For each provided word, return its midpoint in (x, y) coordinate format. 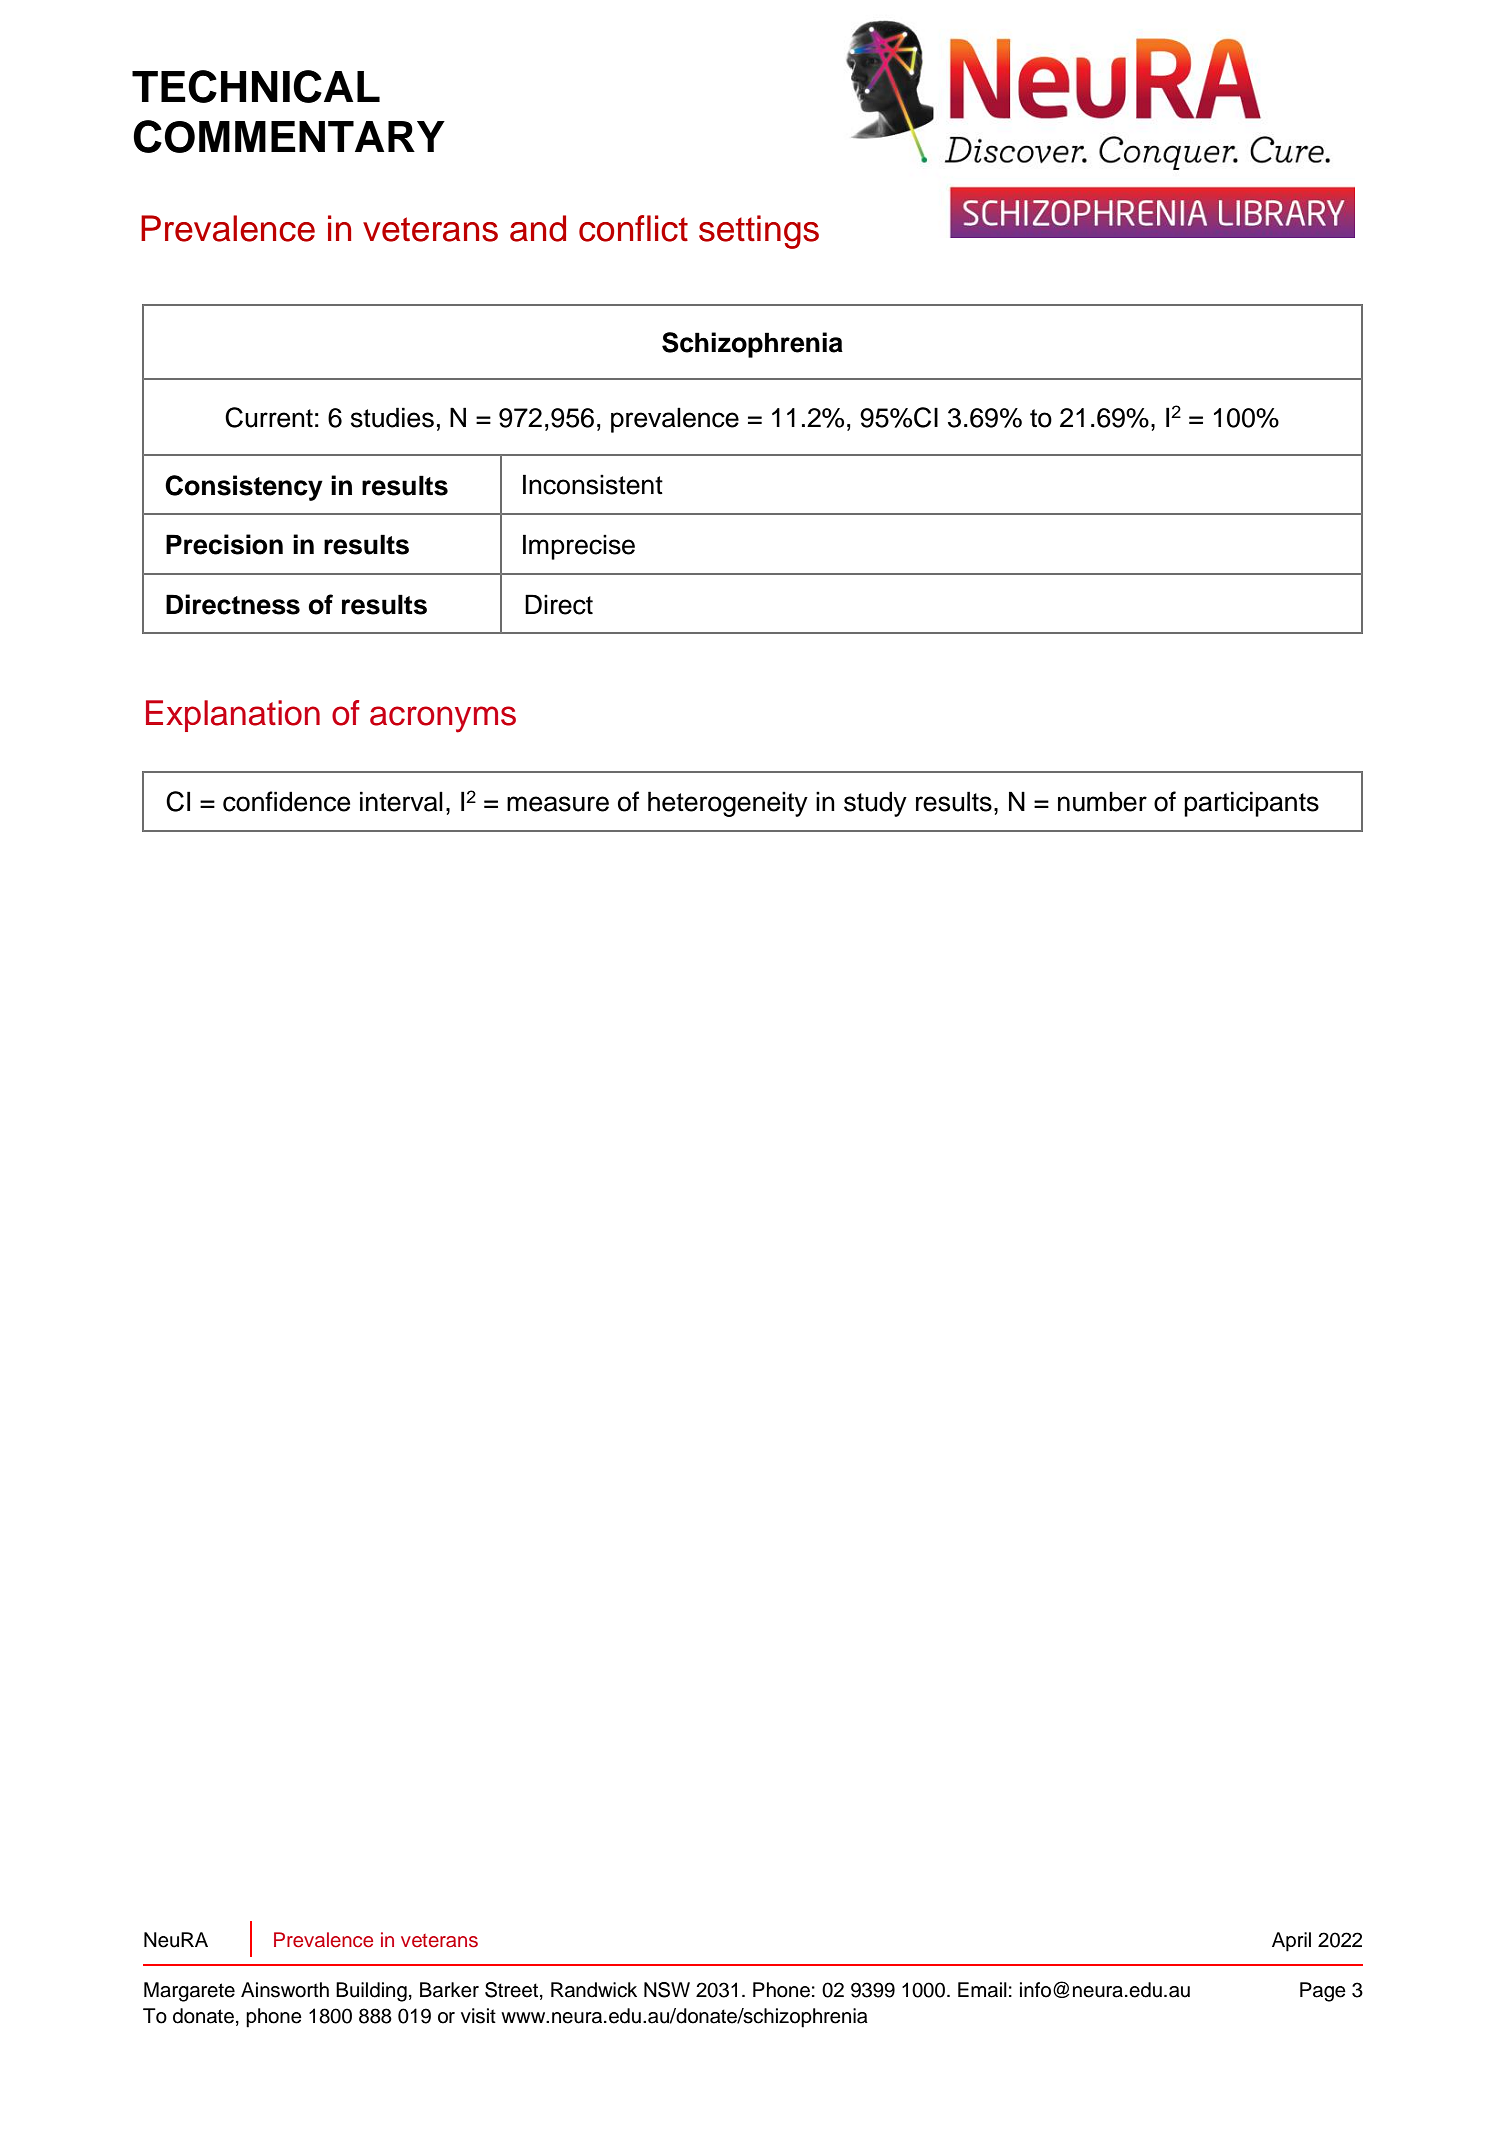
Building (371, 1992)
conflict (633, 228)
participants (1251, 804)
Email (982, 1990)
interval (401, 801)
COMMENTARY (289, 136)
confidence (286, 801)
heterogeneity (728, 804)
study (875, 804)
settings (759, 232)
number (1102, 801)
